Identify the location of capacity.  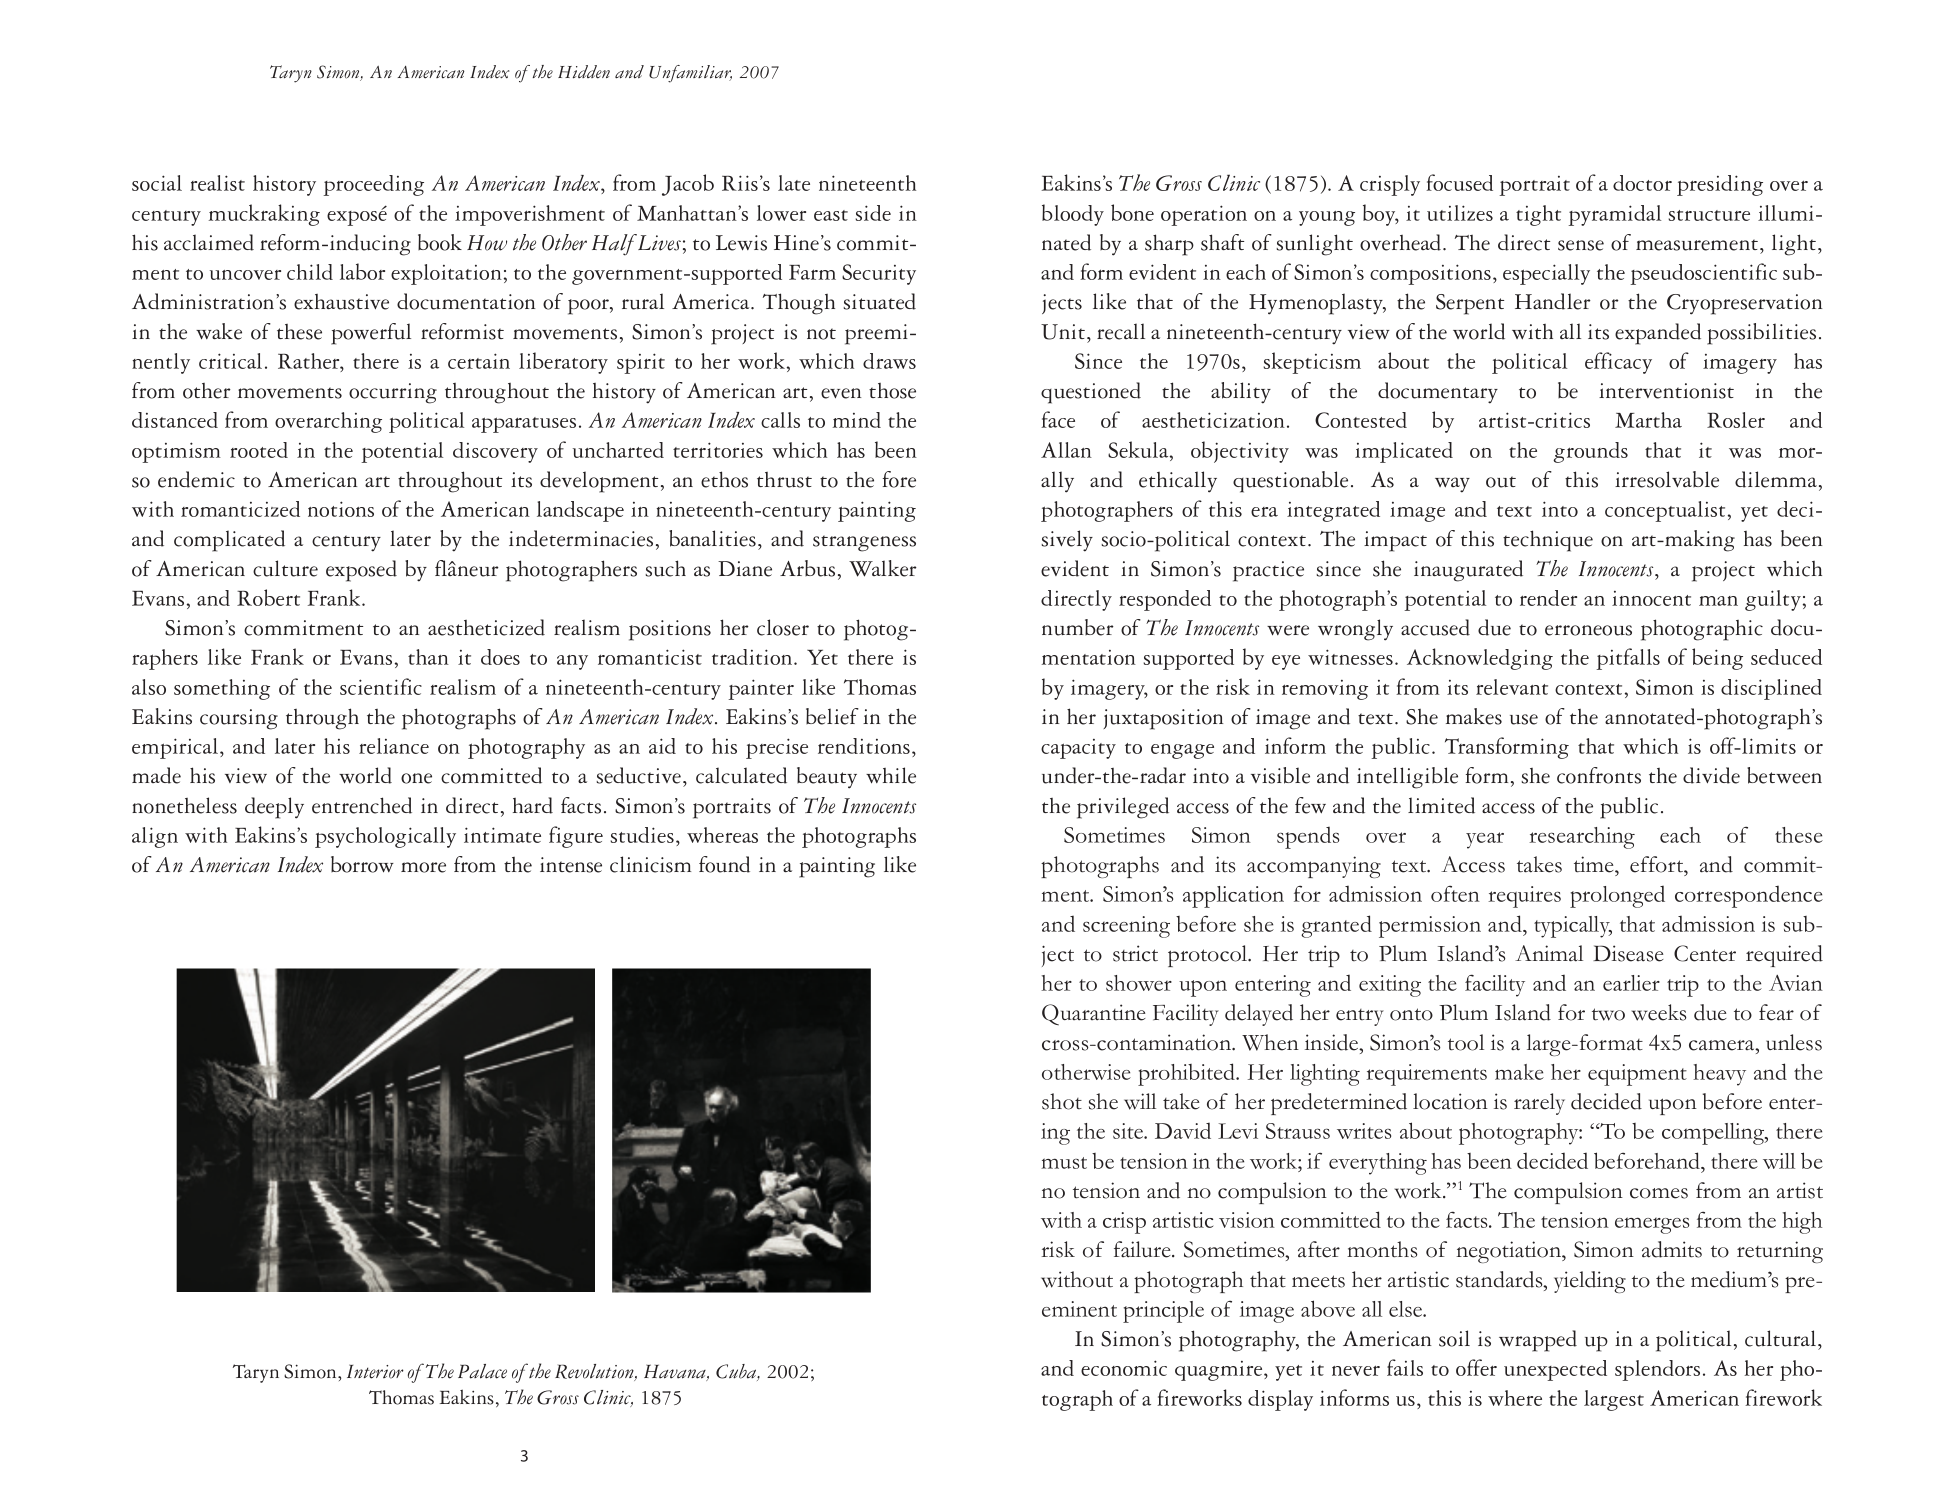
(1078, 749).
